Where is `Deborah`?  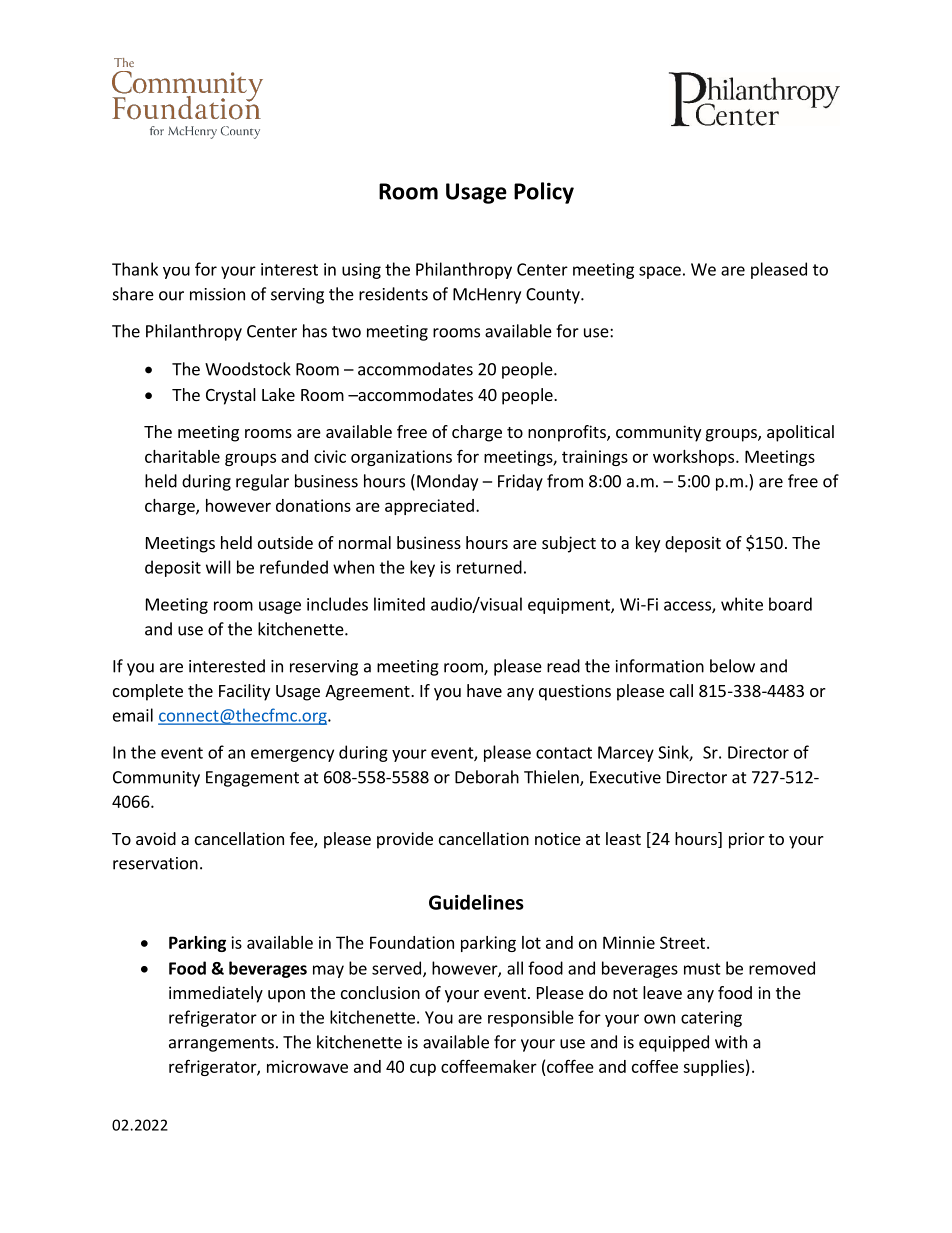
Deborah is located at coordinates (487, 777).
